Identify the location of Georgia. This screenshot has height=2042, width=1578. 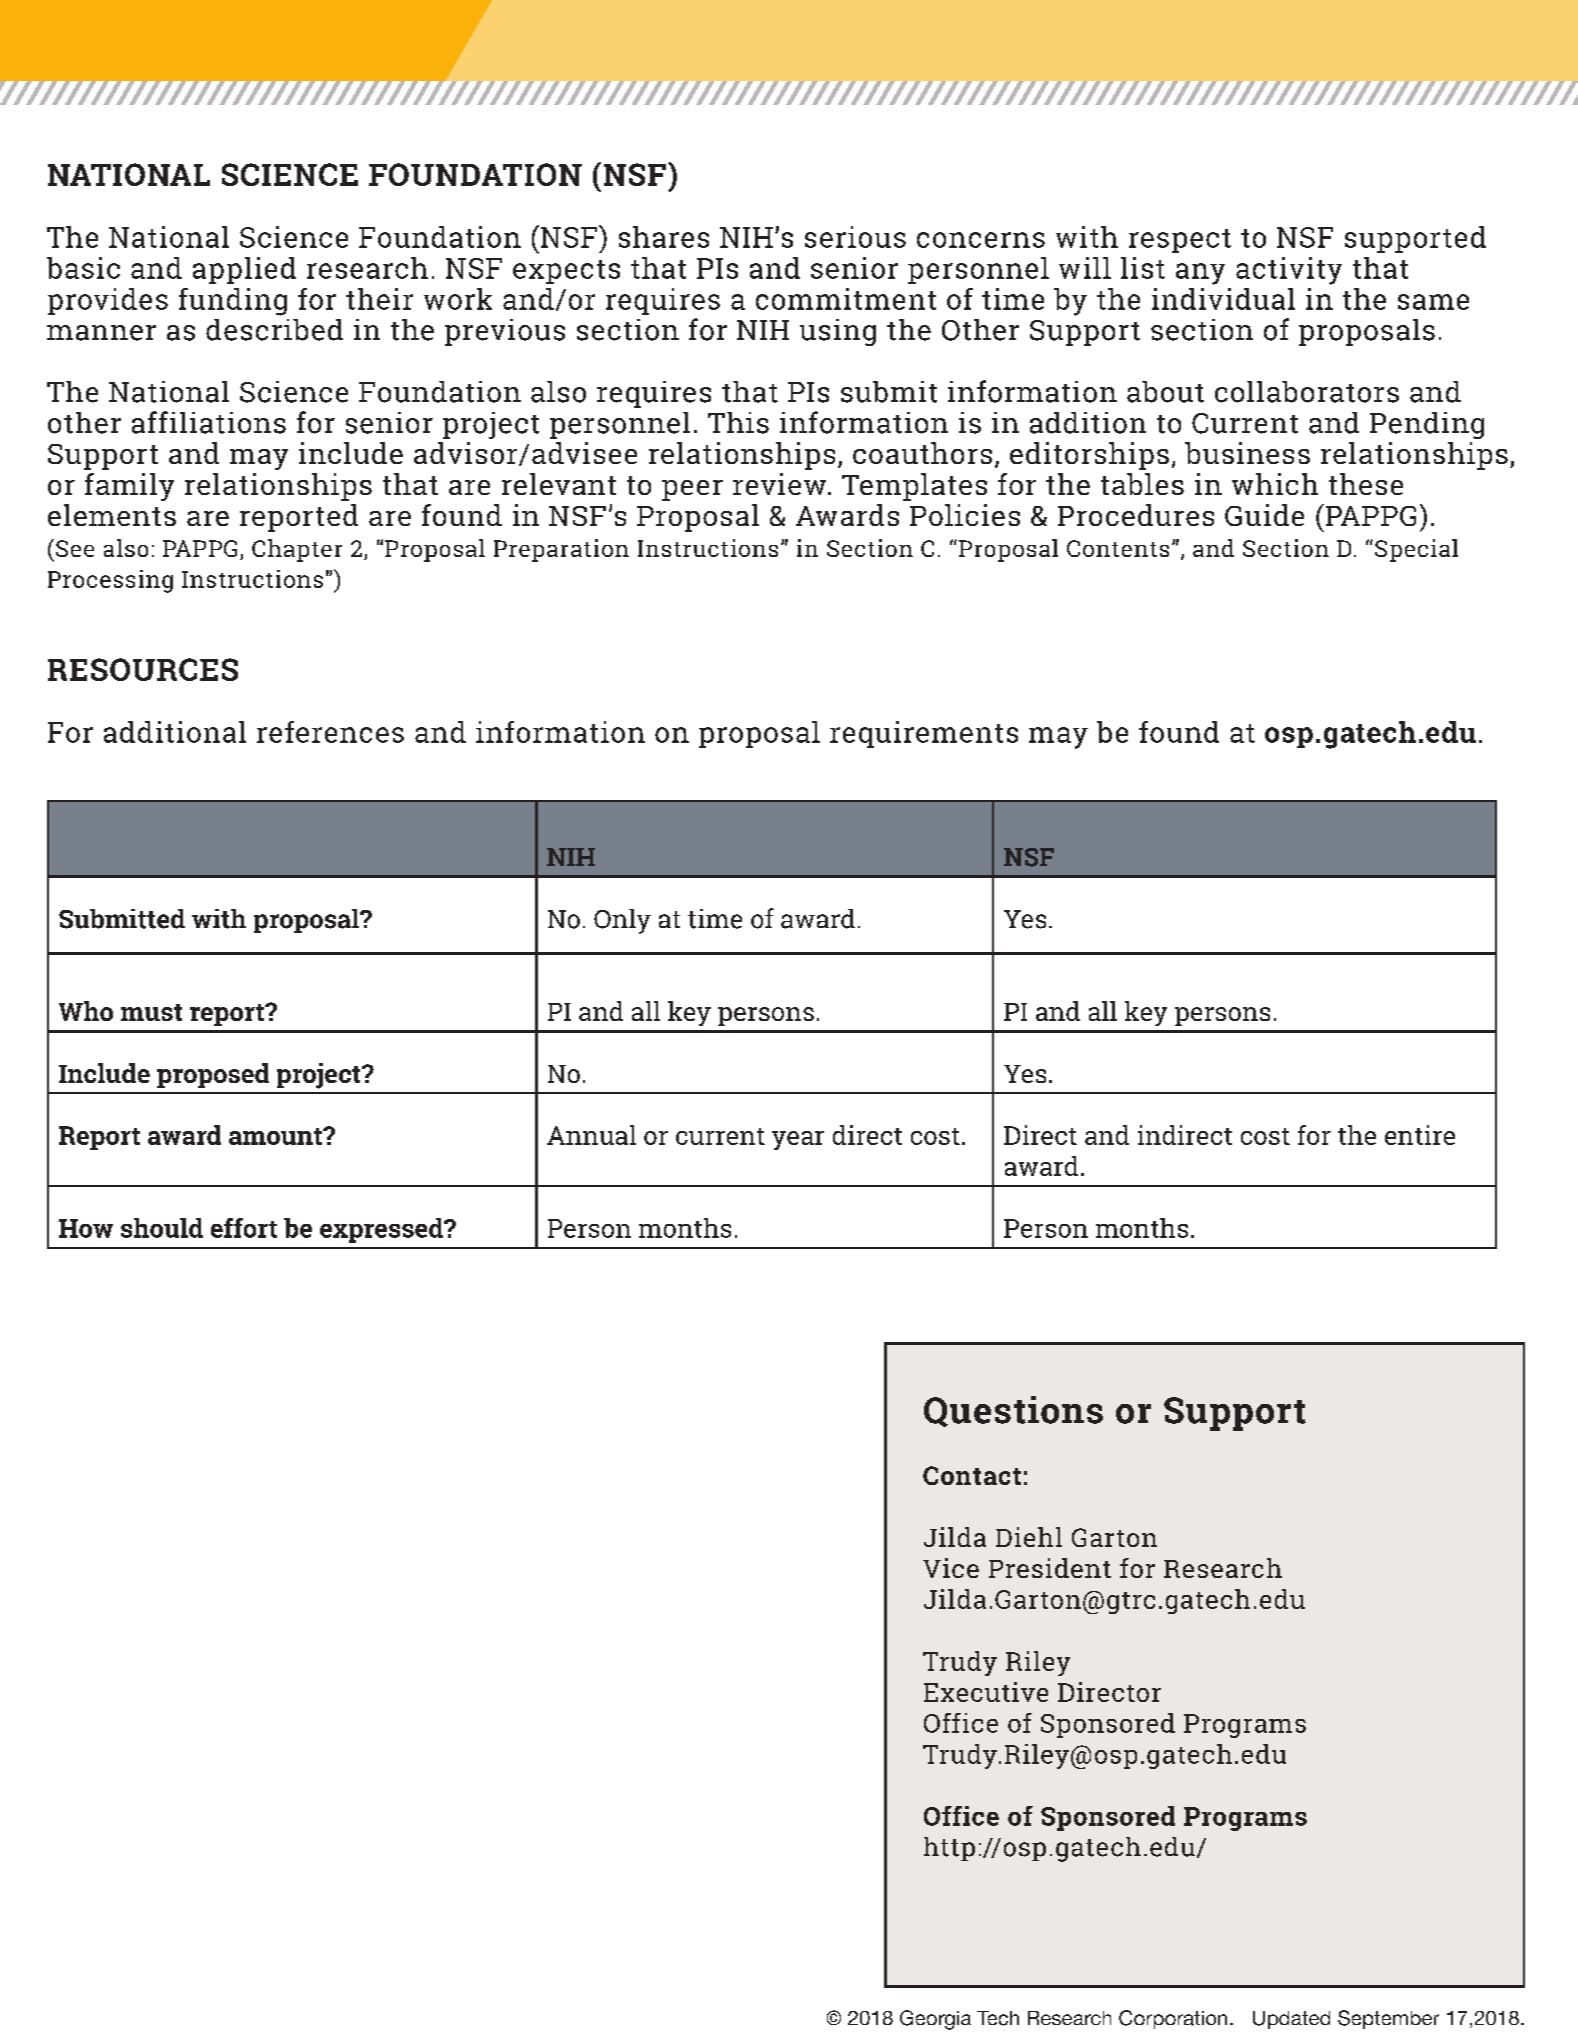
(935, 2020).
